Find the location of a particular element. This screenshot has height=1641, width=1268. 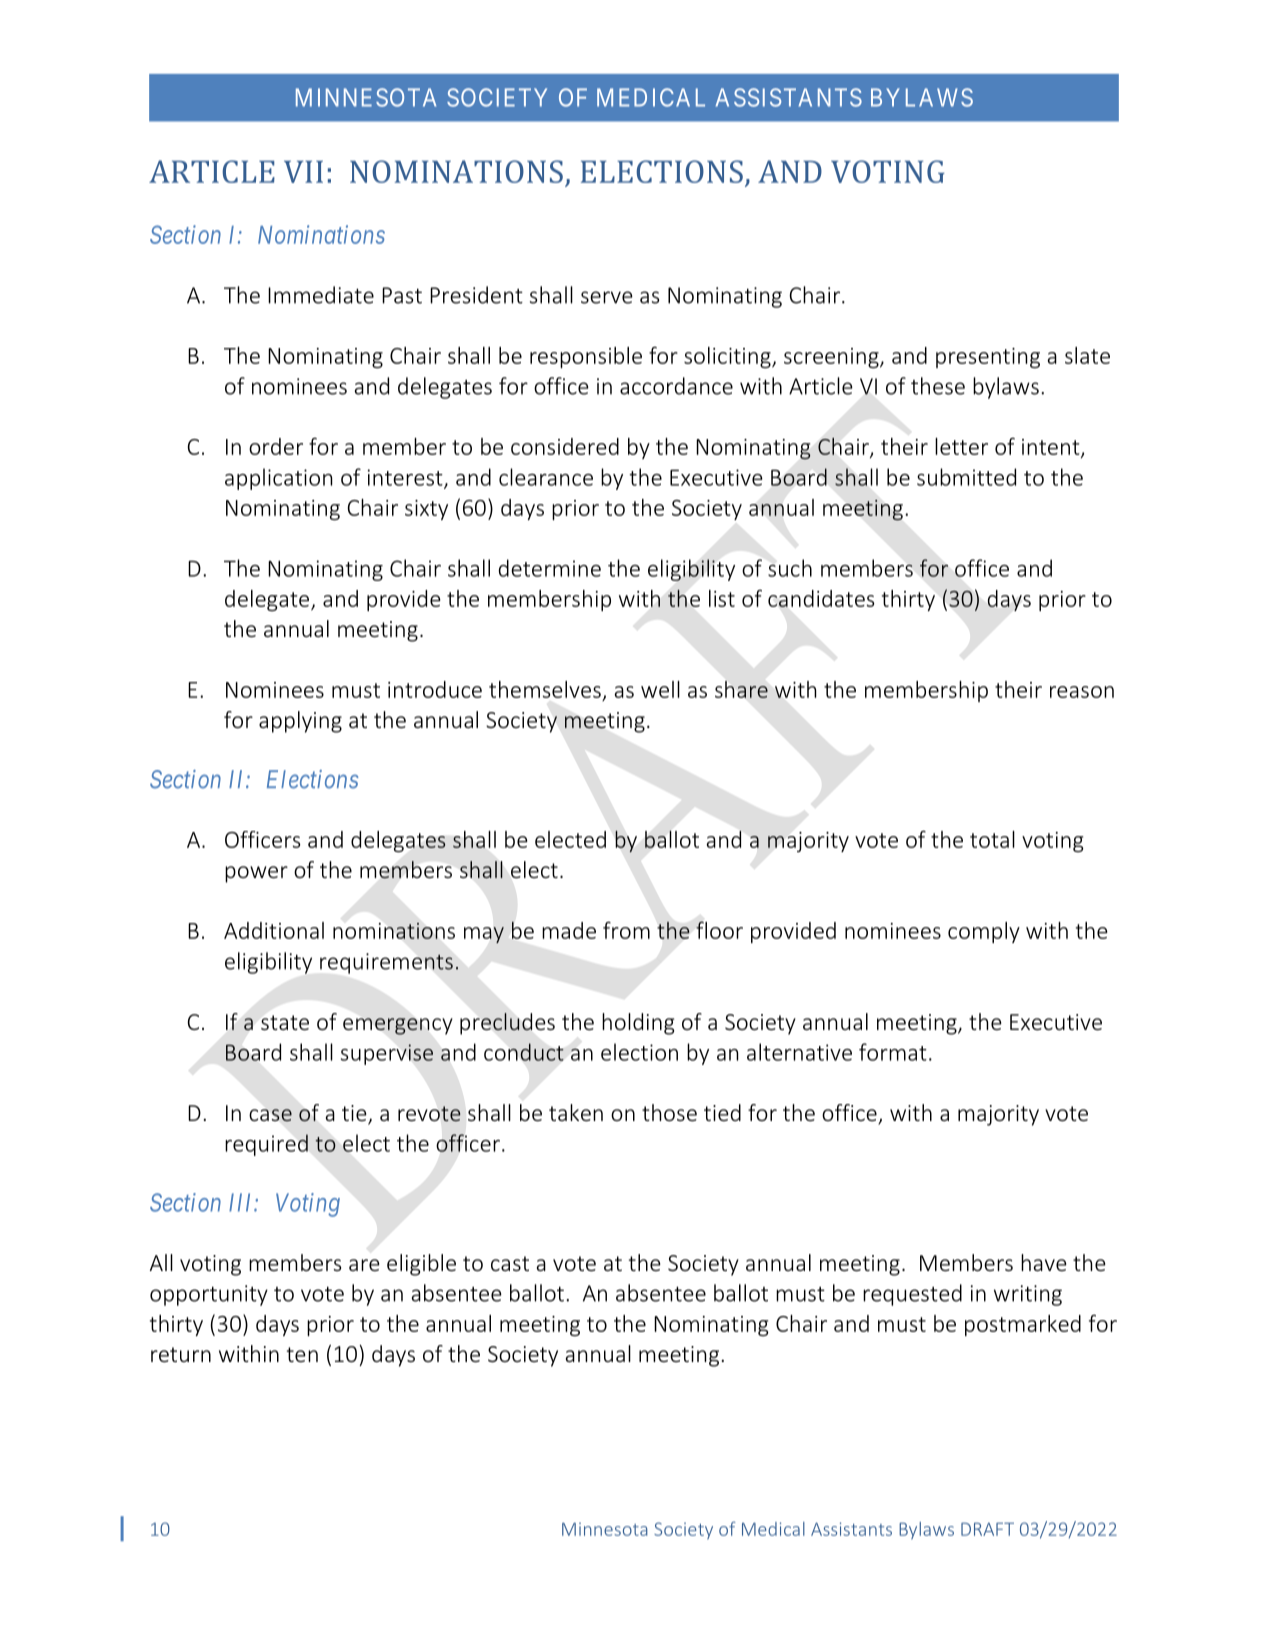

DRAFT is located at coordinates (987, 1529).
